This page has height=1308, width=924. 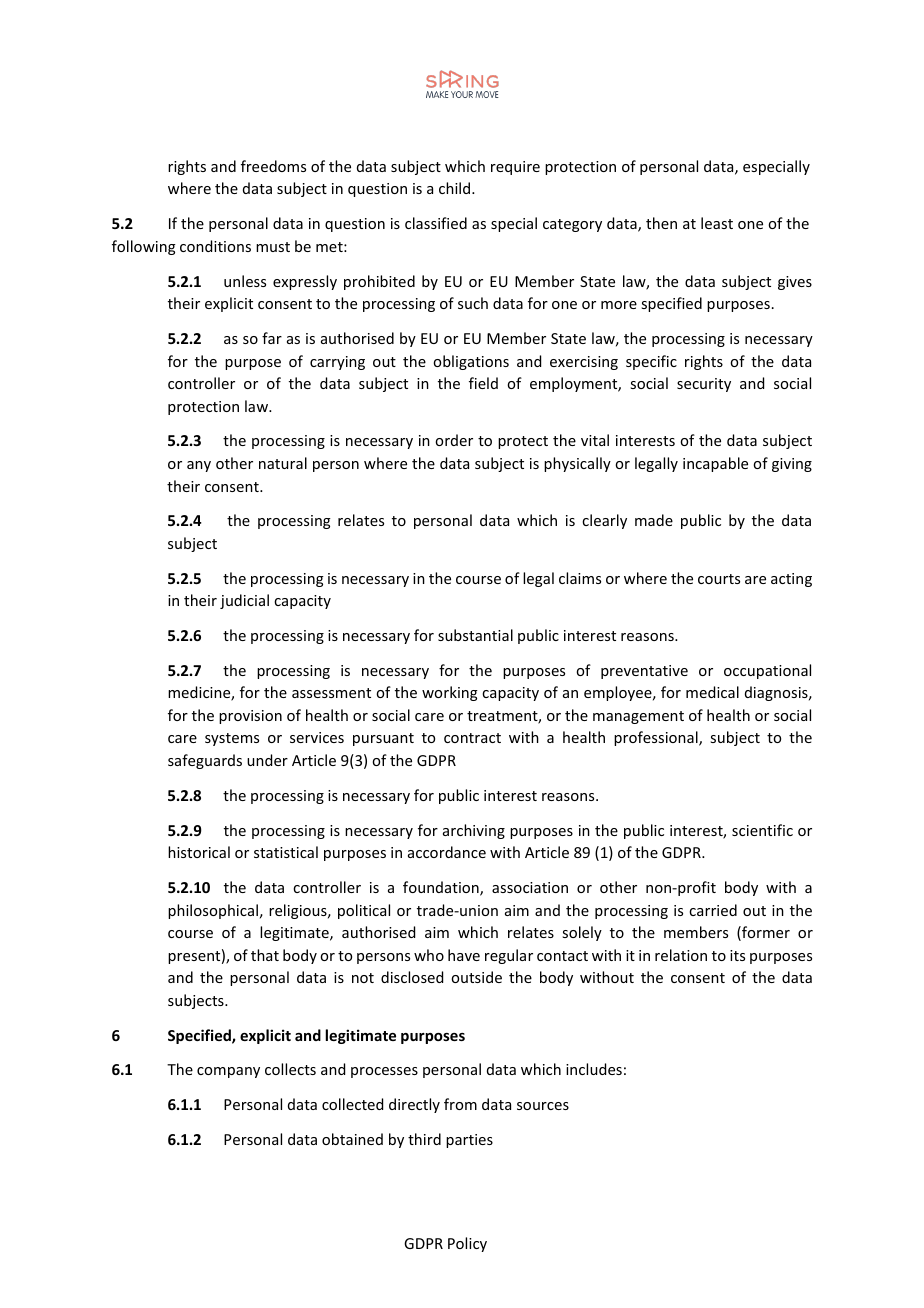 I want to click on medical, so click(x=712, y=692).
